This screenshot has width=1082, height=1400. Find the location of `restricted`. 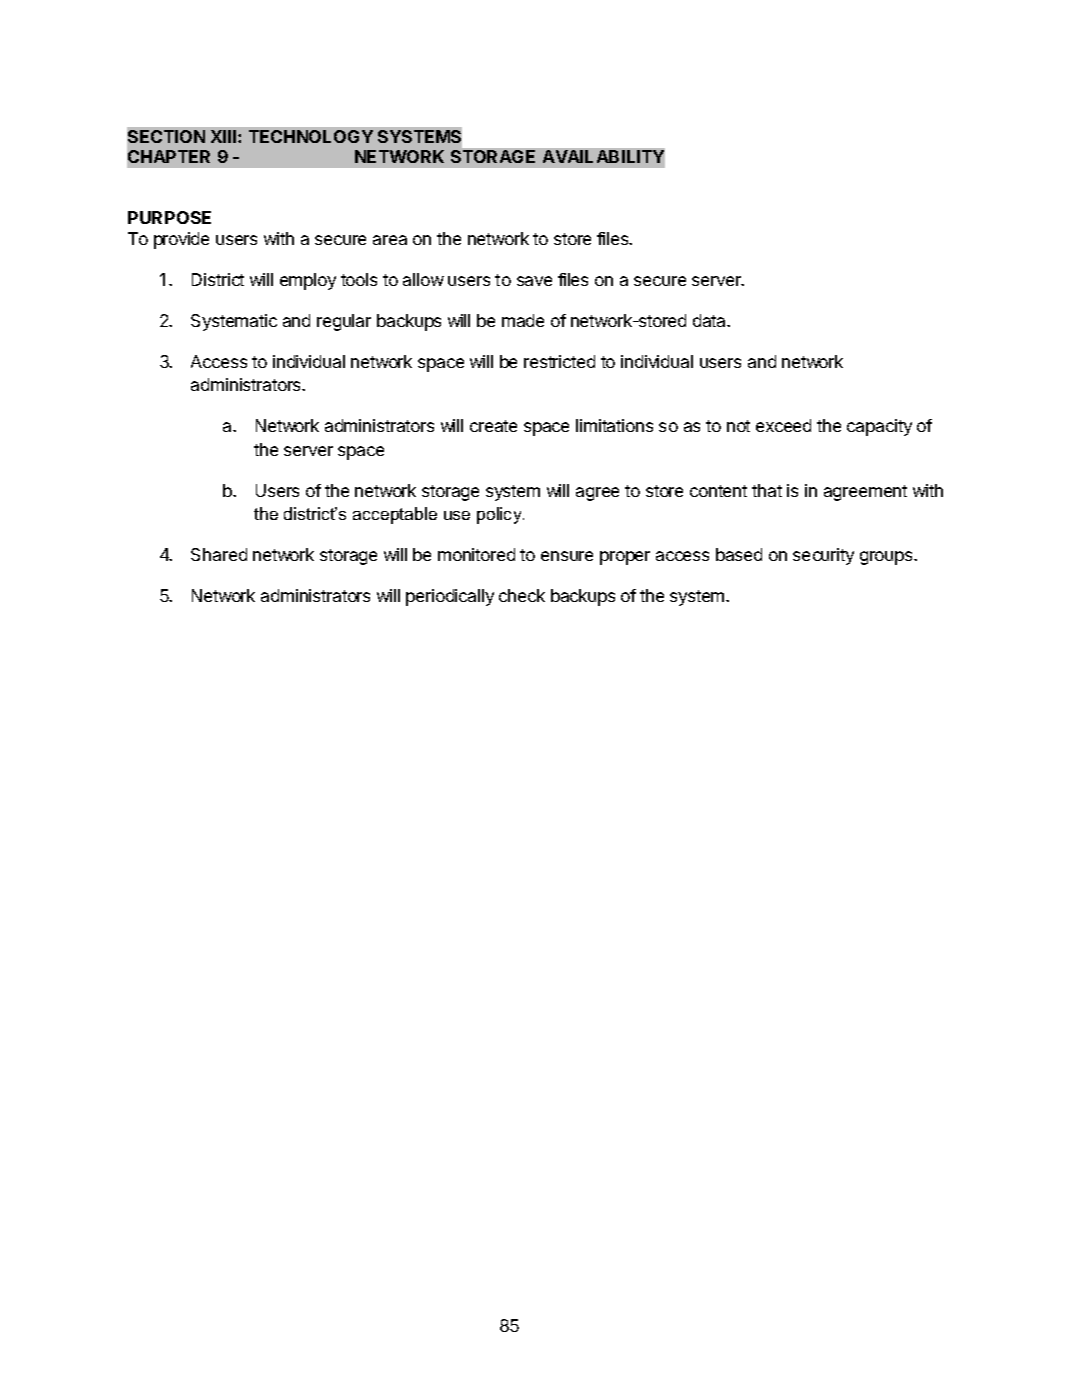

restricted is located at coordinates (559, 361).
